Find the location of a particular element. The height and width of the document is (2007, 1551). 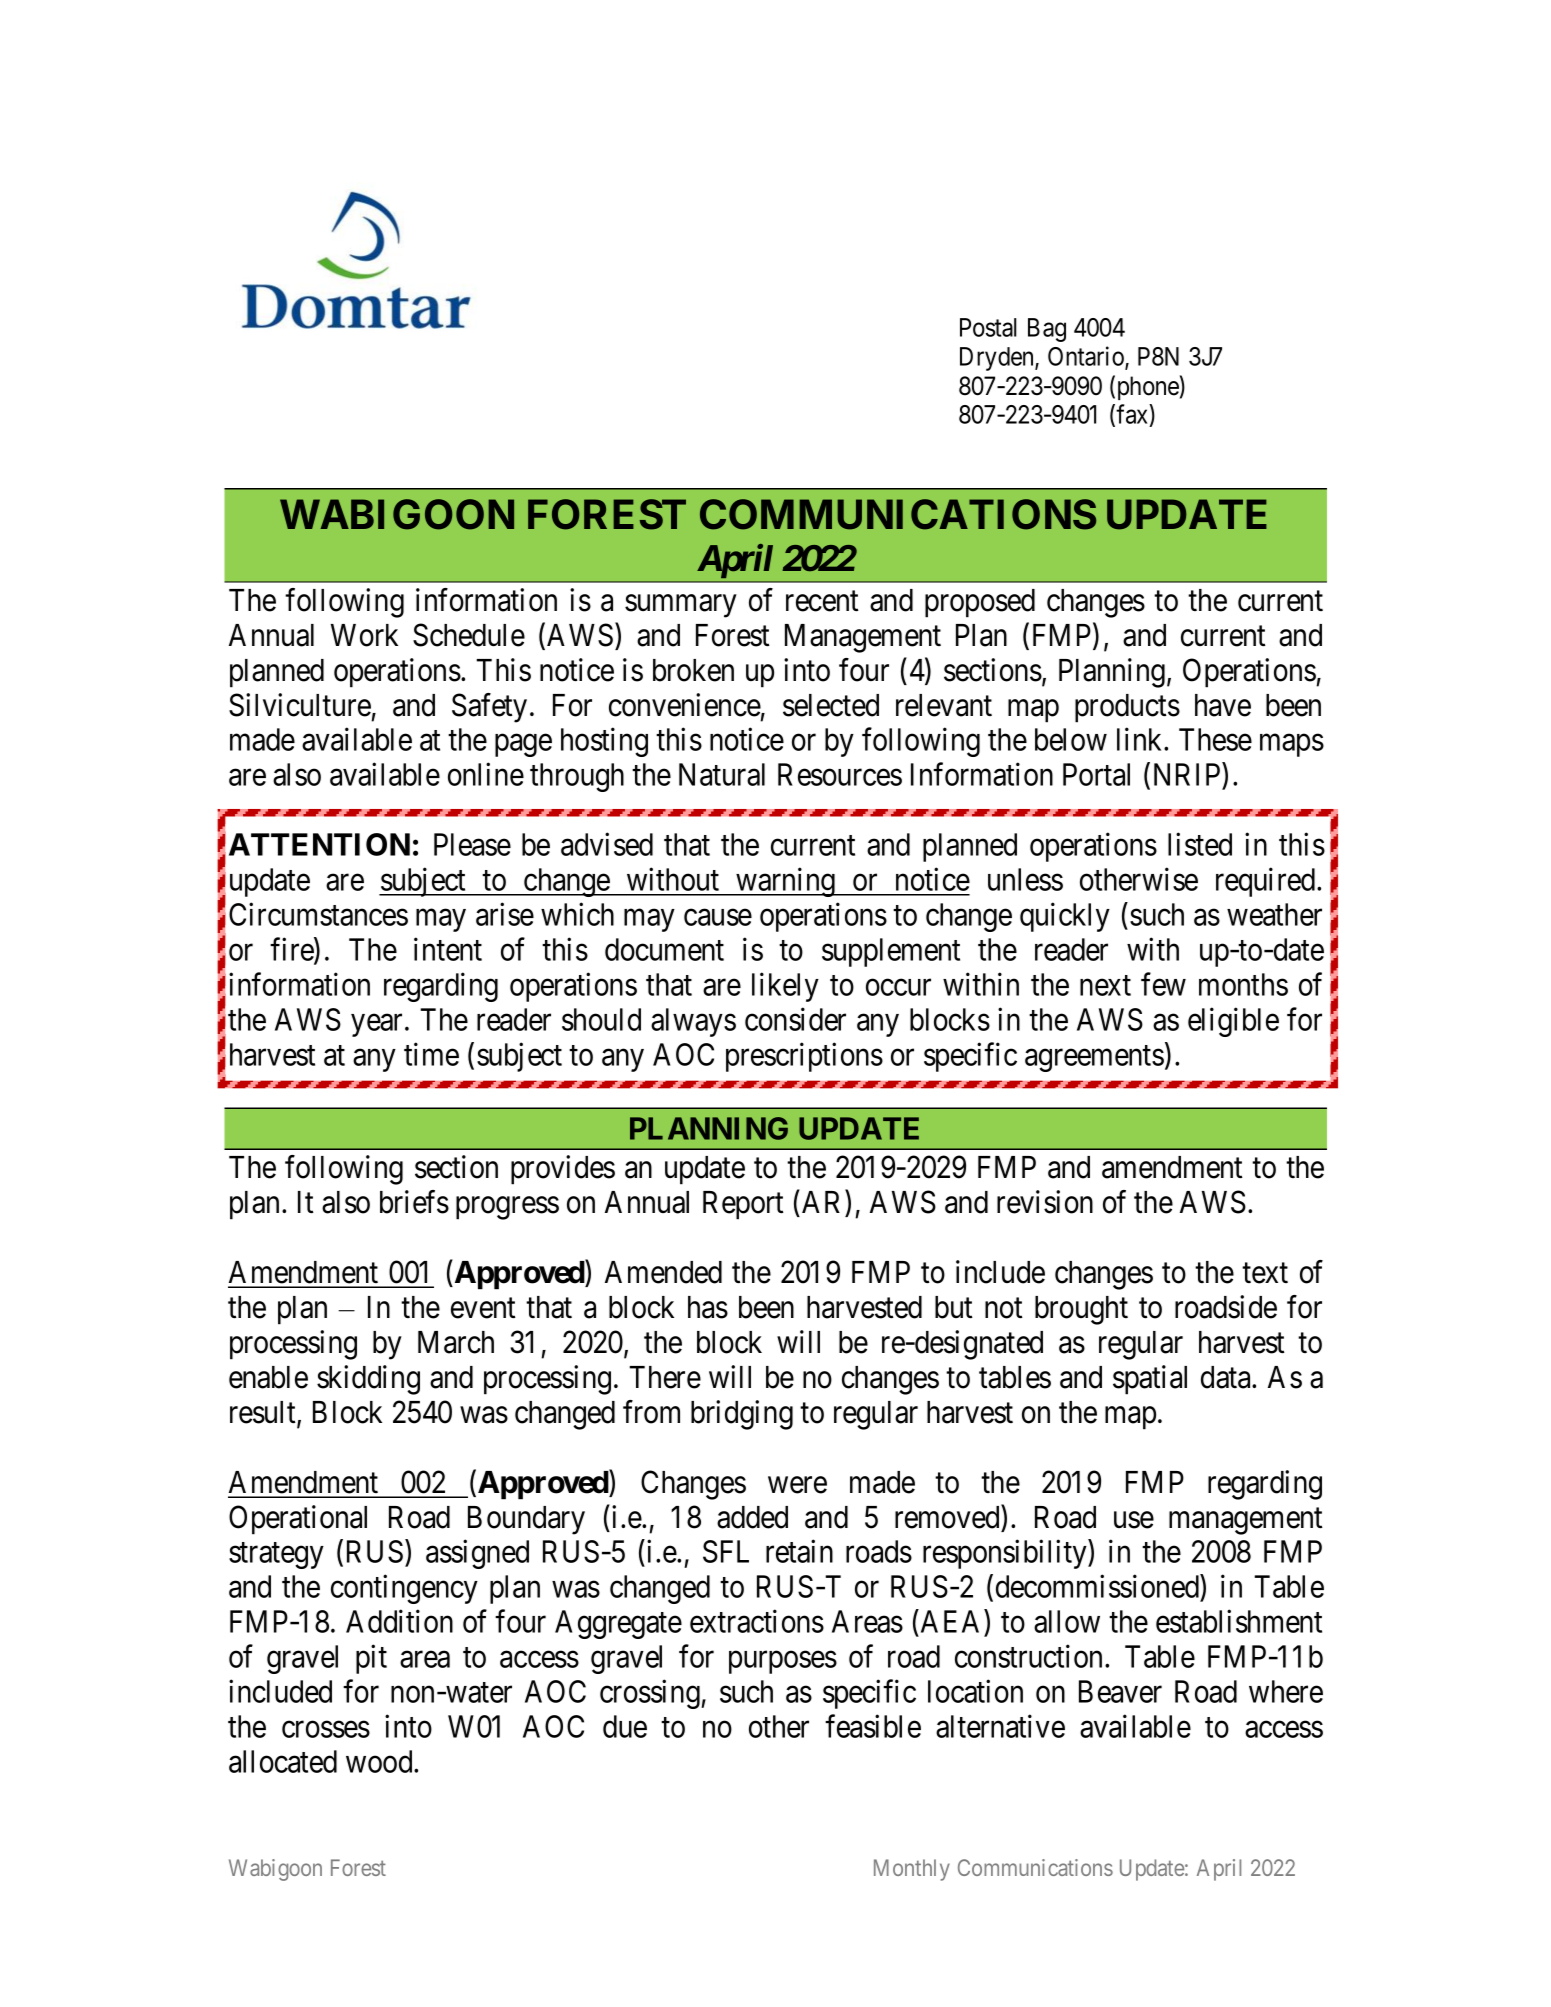

Postal is located at coordinates (988, 327).
